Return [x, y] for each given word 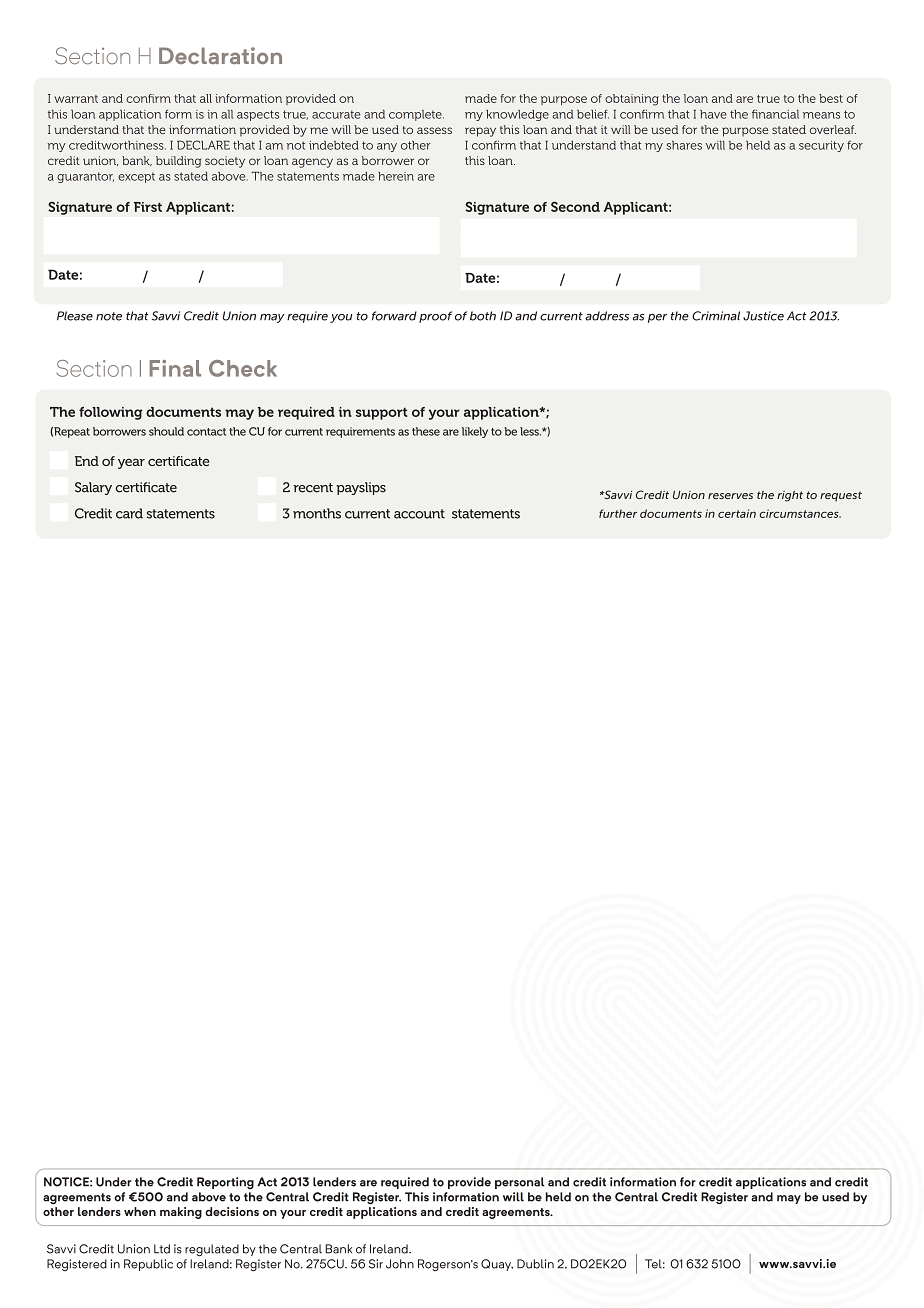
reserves [730, 496]
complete [416, 115]
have [713, 114]
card [129, 513]
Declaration [220, 55]
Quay [497, 1265]
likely [475, 432]
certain [737, 513]
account [419, 514]
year [131, 464]
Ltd [162, 1249]
